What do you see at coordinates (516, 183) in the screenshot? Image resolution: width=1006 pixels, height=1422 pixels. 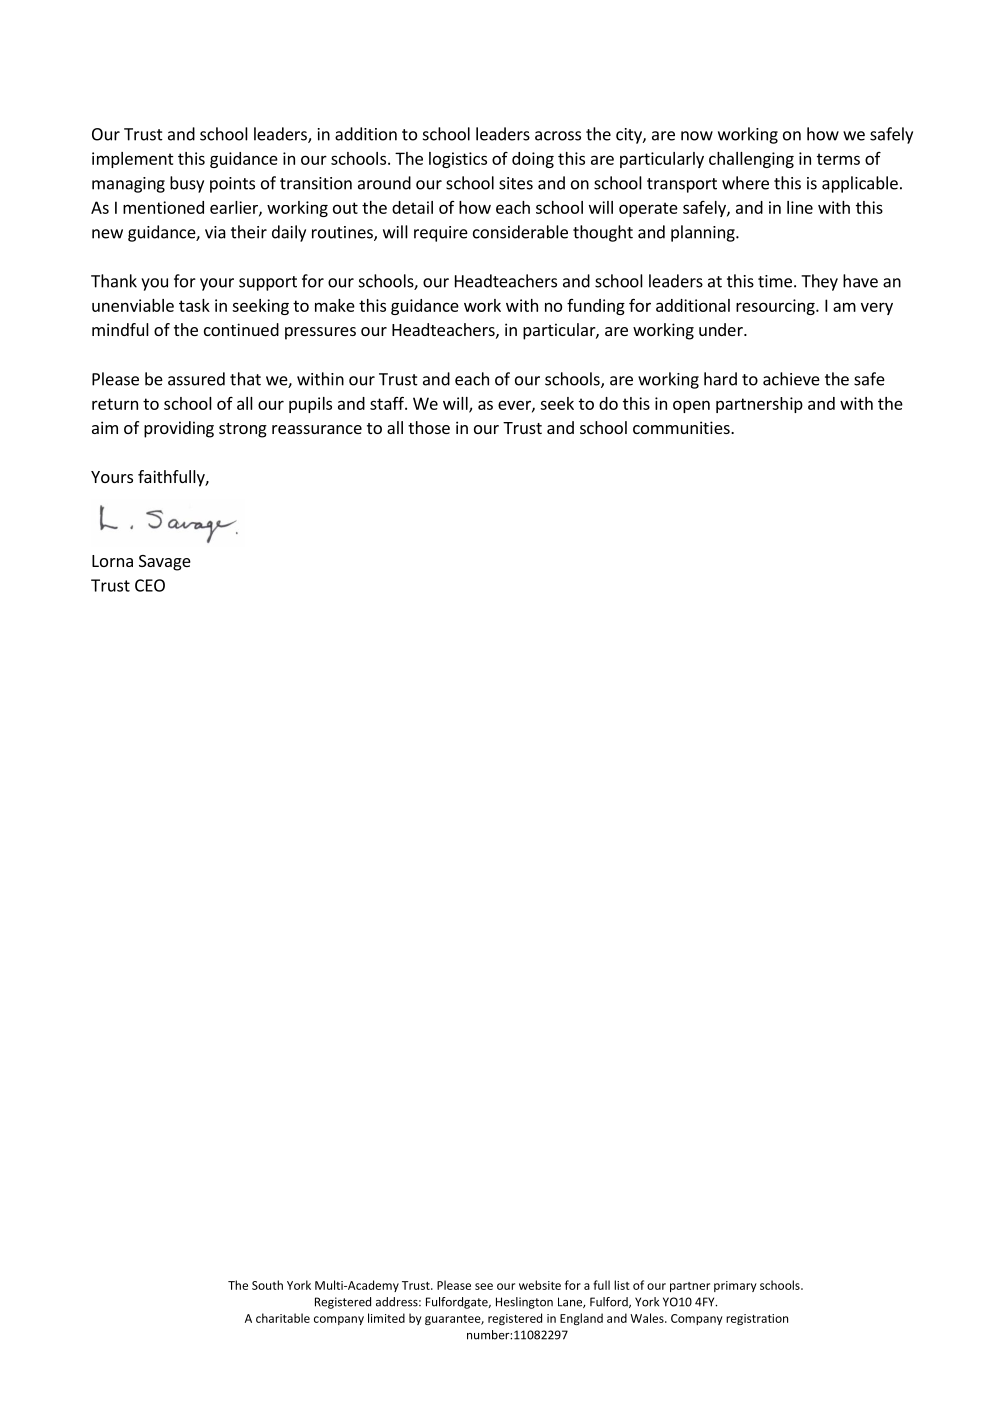 I see `sites` at bounding box center [516, 183].
